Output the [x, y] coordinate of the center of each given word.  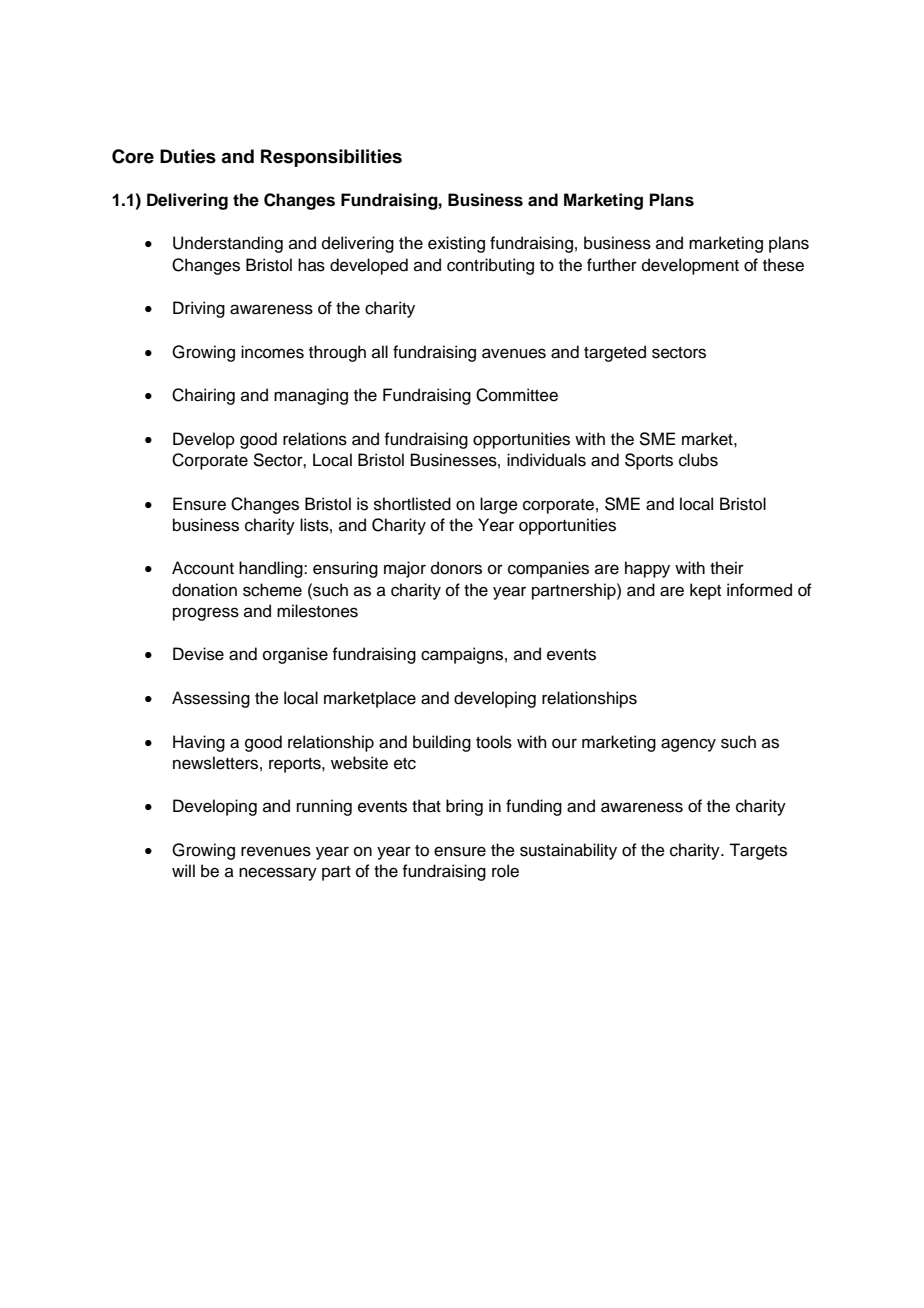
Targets [758, 851]
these [783, 265]
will [183, 870]
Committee [517, 395]
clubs [698, 460]
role [505, 871]
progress [206, 614]
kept [705, 591]
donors [456, 568]
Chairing [203, 396]
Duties [188, 156]
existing [456, 244]
